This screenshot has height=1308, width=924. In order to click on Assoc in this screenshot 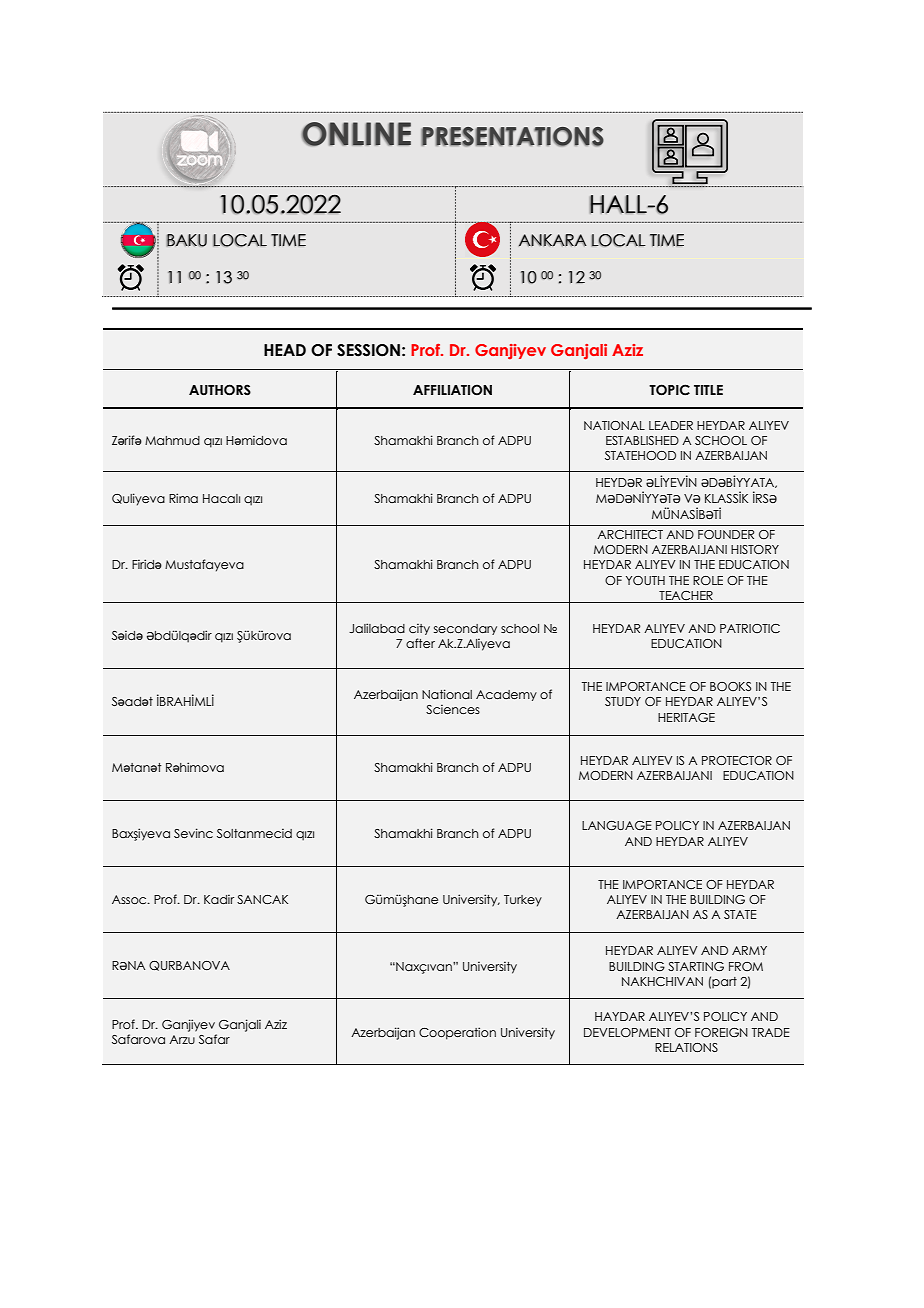, I will do `click(130, 899)`.
